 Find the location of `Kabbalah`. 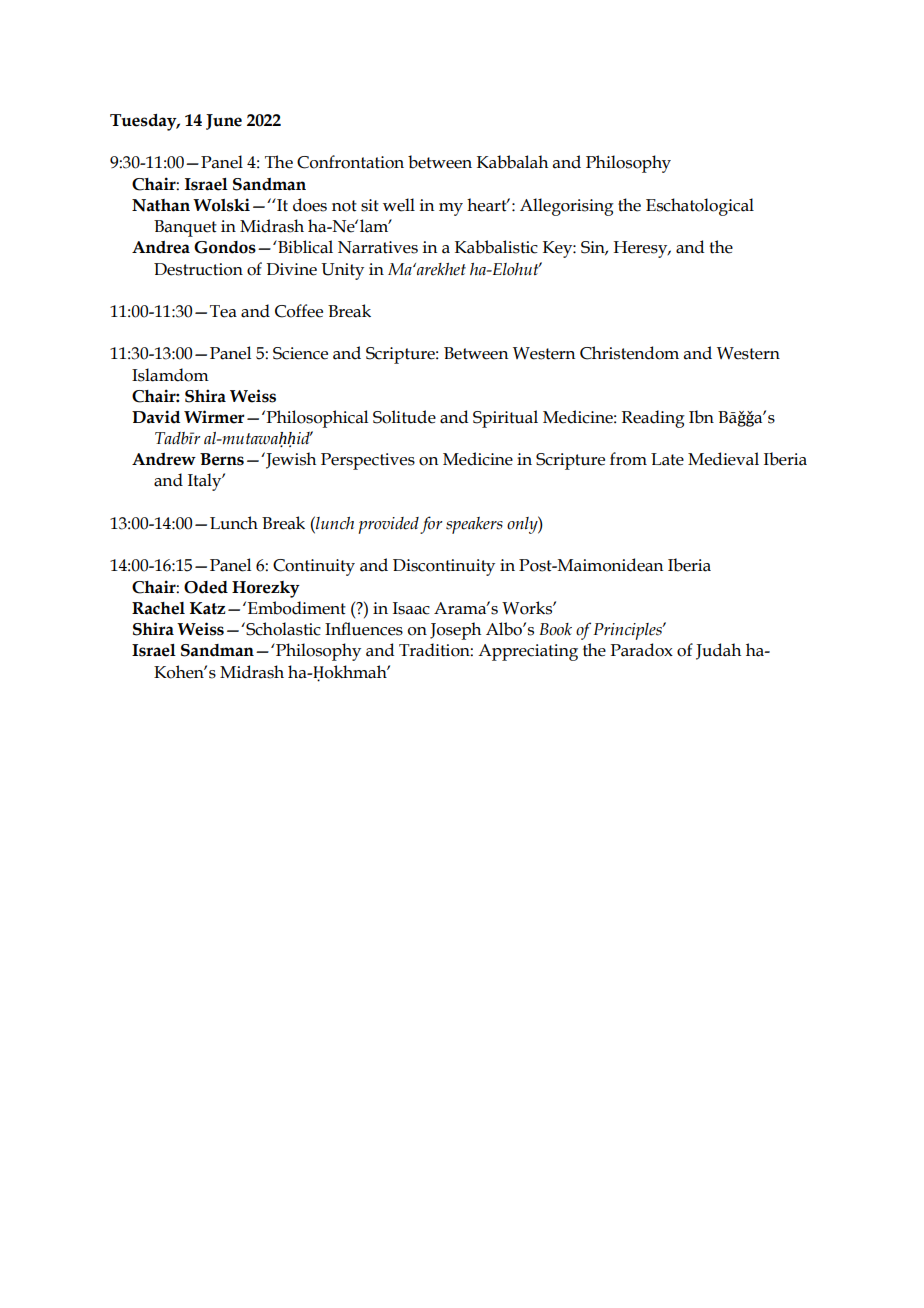

Kabbalah is located at coordinates (512, 162).
